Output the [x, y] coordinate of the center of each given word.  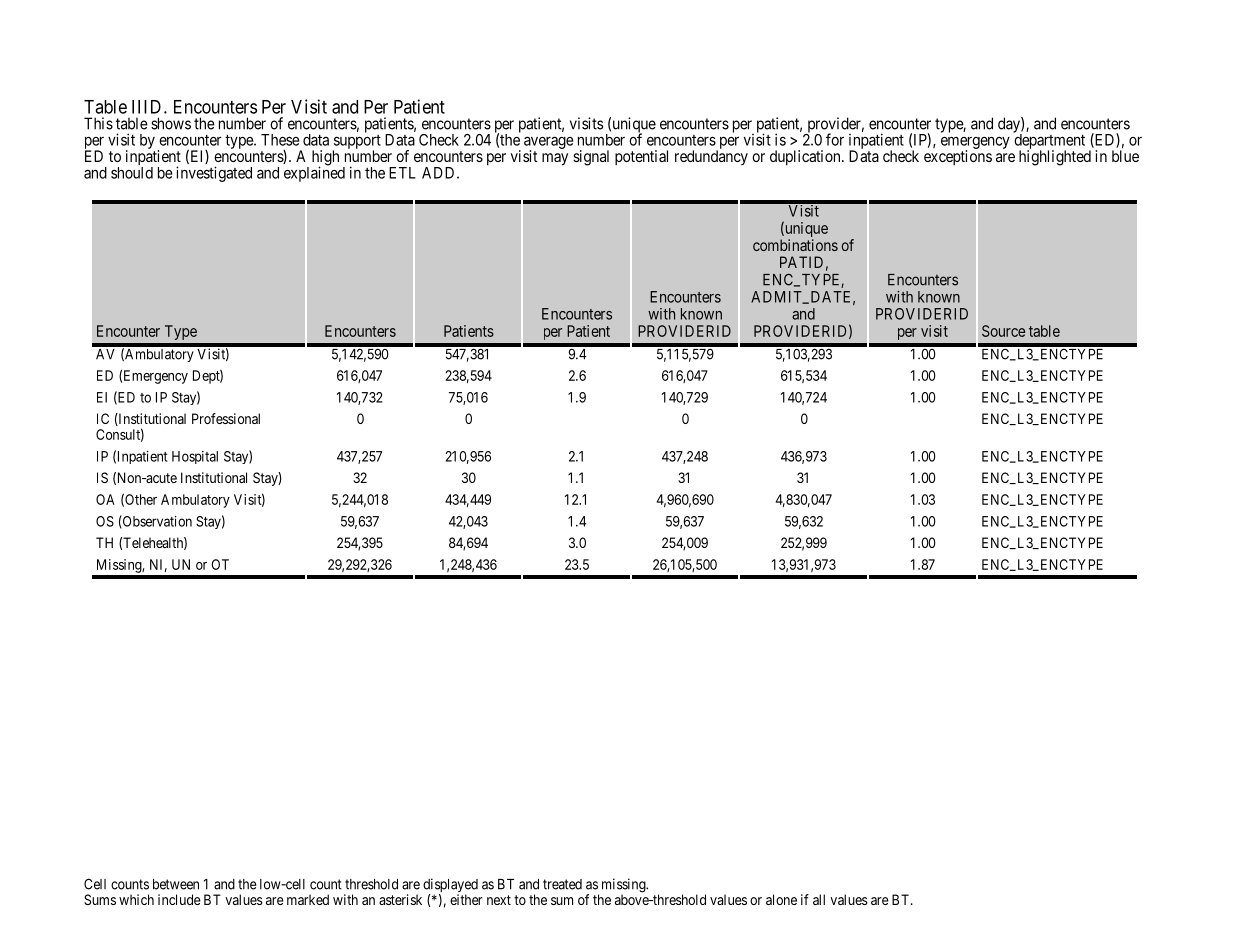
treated [562, 884]
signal [591, 158]
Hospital [195, 457]
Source [1003, 331]
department [1049, 141]
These [280, 140]
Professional [226, 418]
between [176, 884]
